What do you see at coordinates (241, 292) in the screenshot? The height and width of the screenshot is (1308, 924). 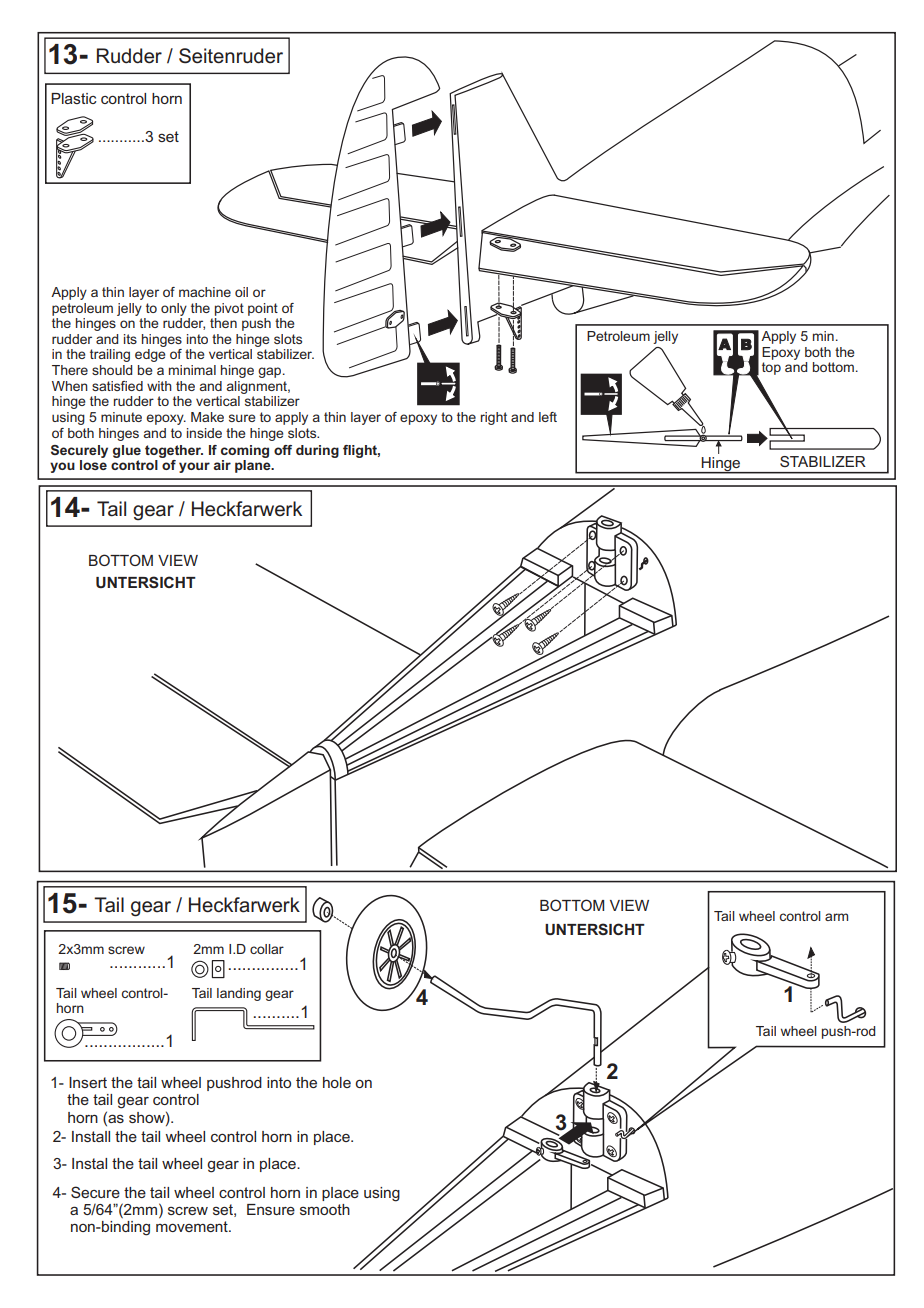 I see `oil` at bounding box center [241, 292].
